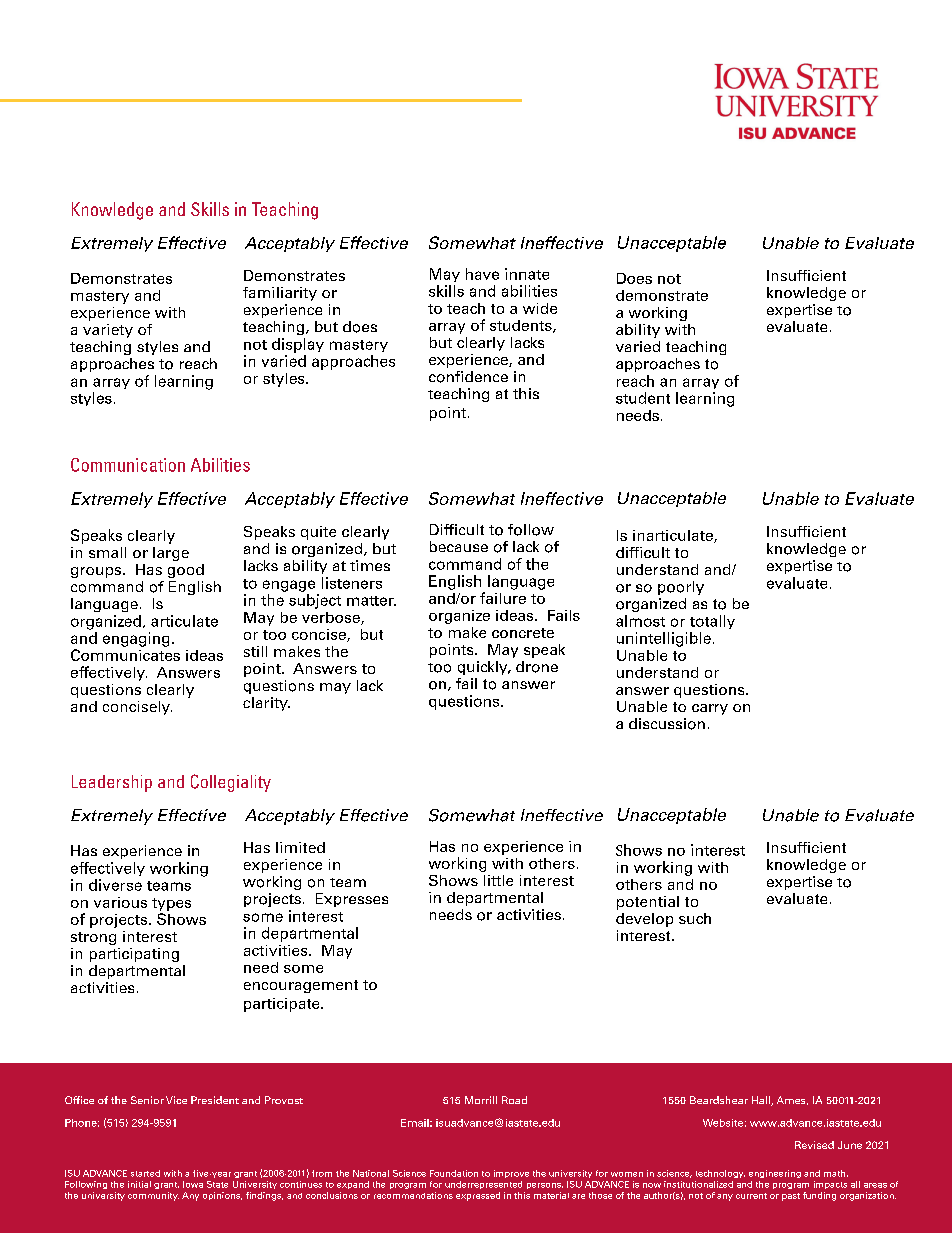 Image resolution: width=952 pixels, height=1233 pixels. What do you see at coordinates (483, 1185) in the document?
I see `underrepresented` at bounding box center [483, 1185].
